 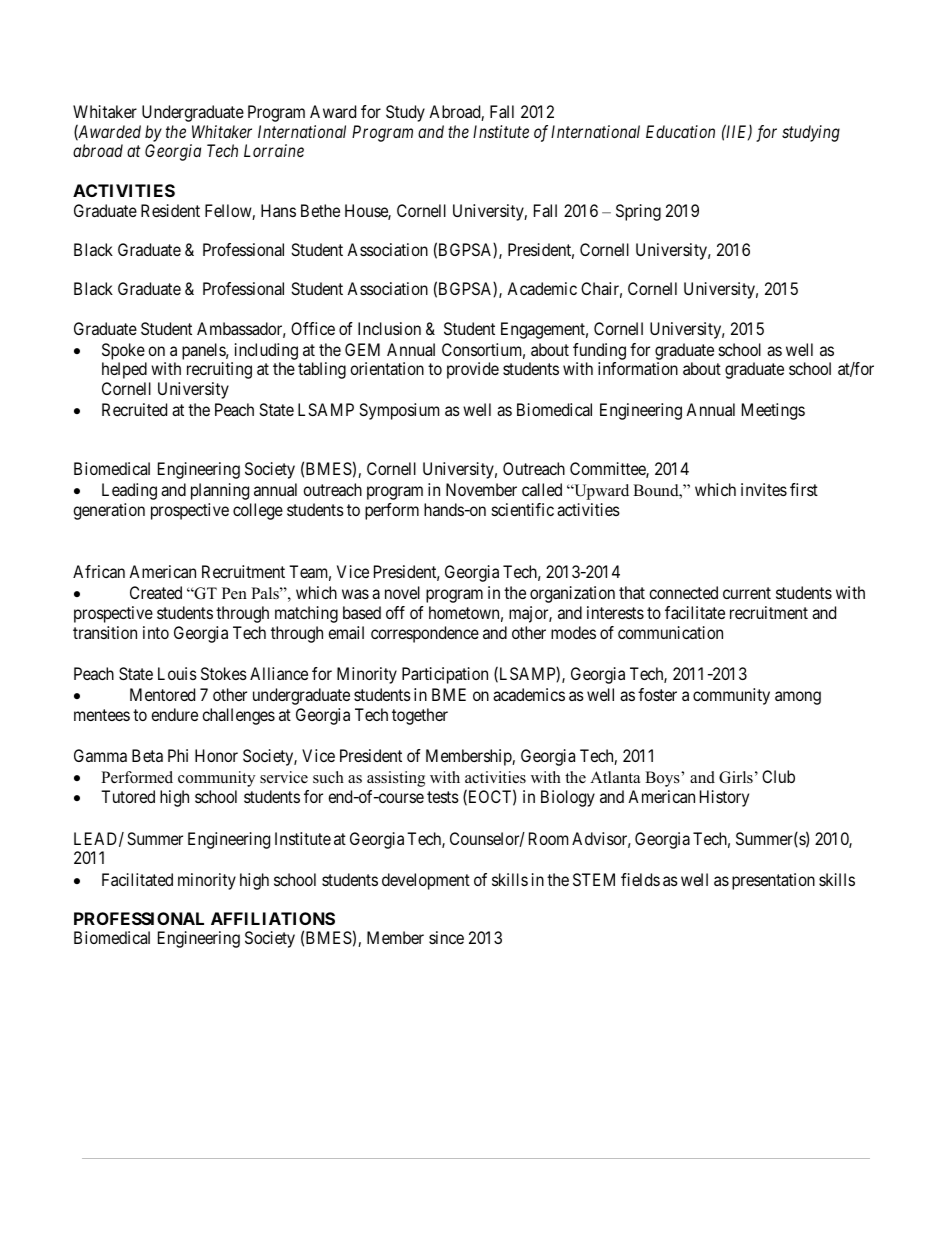 I want to click on AFFILIATIONS, so click(x=273, y=918).
